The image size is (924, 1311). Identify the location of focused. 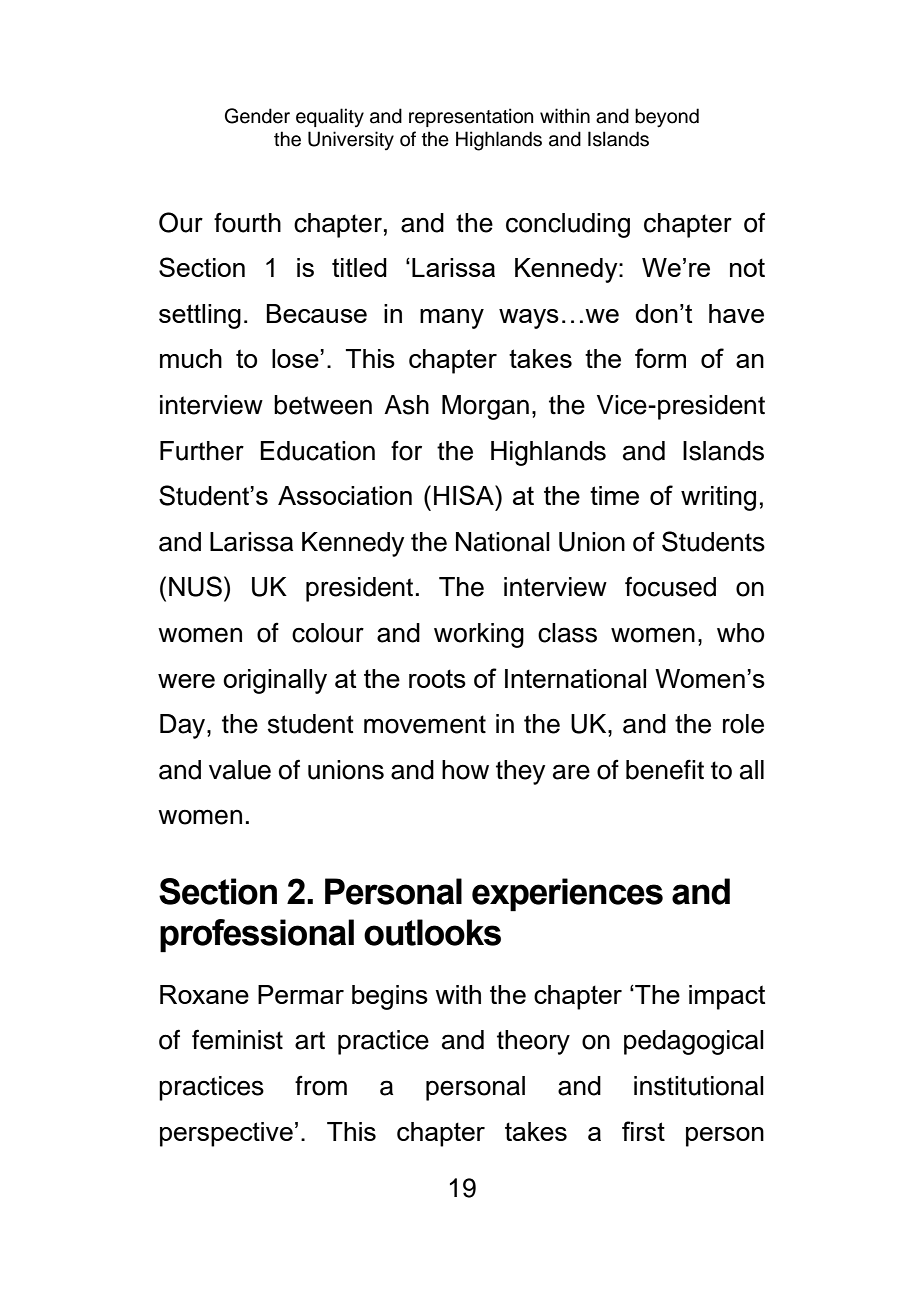
(670, 586).
